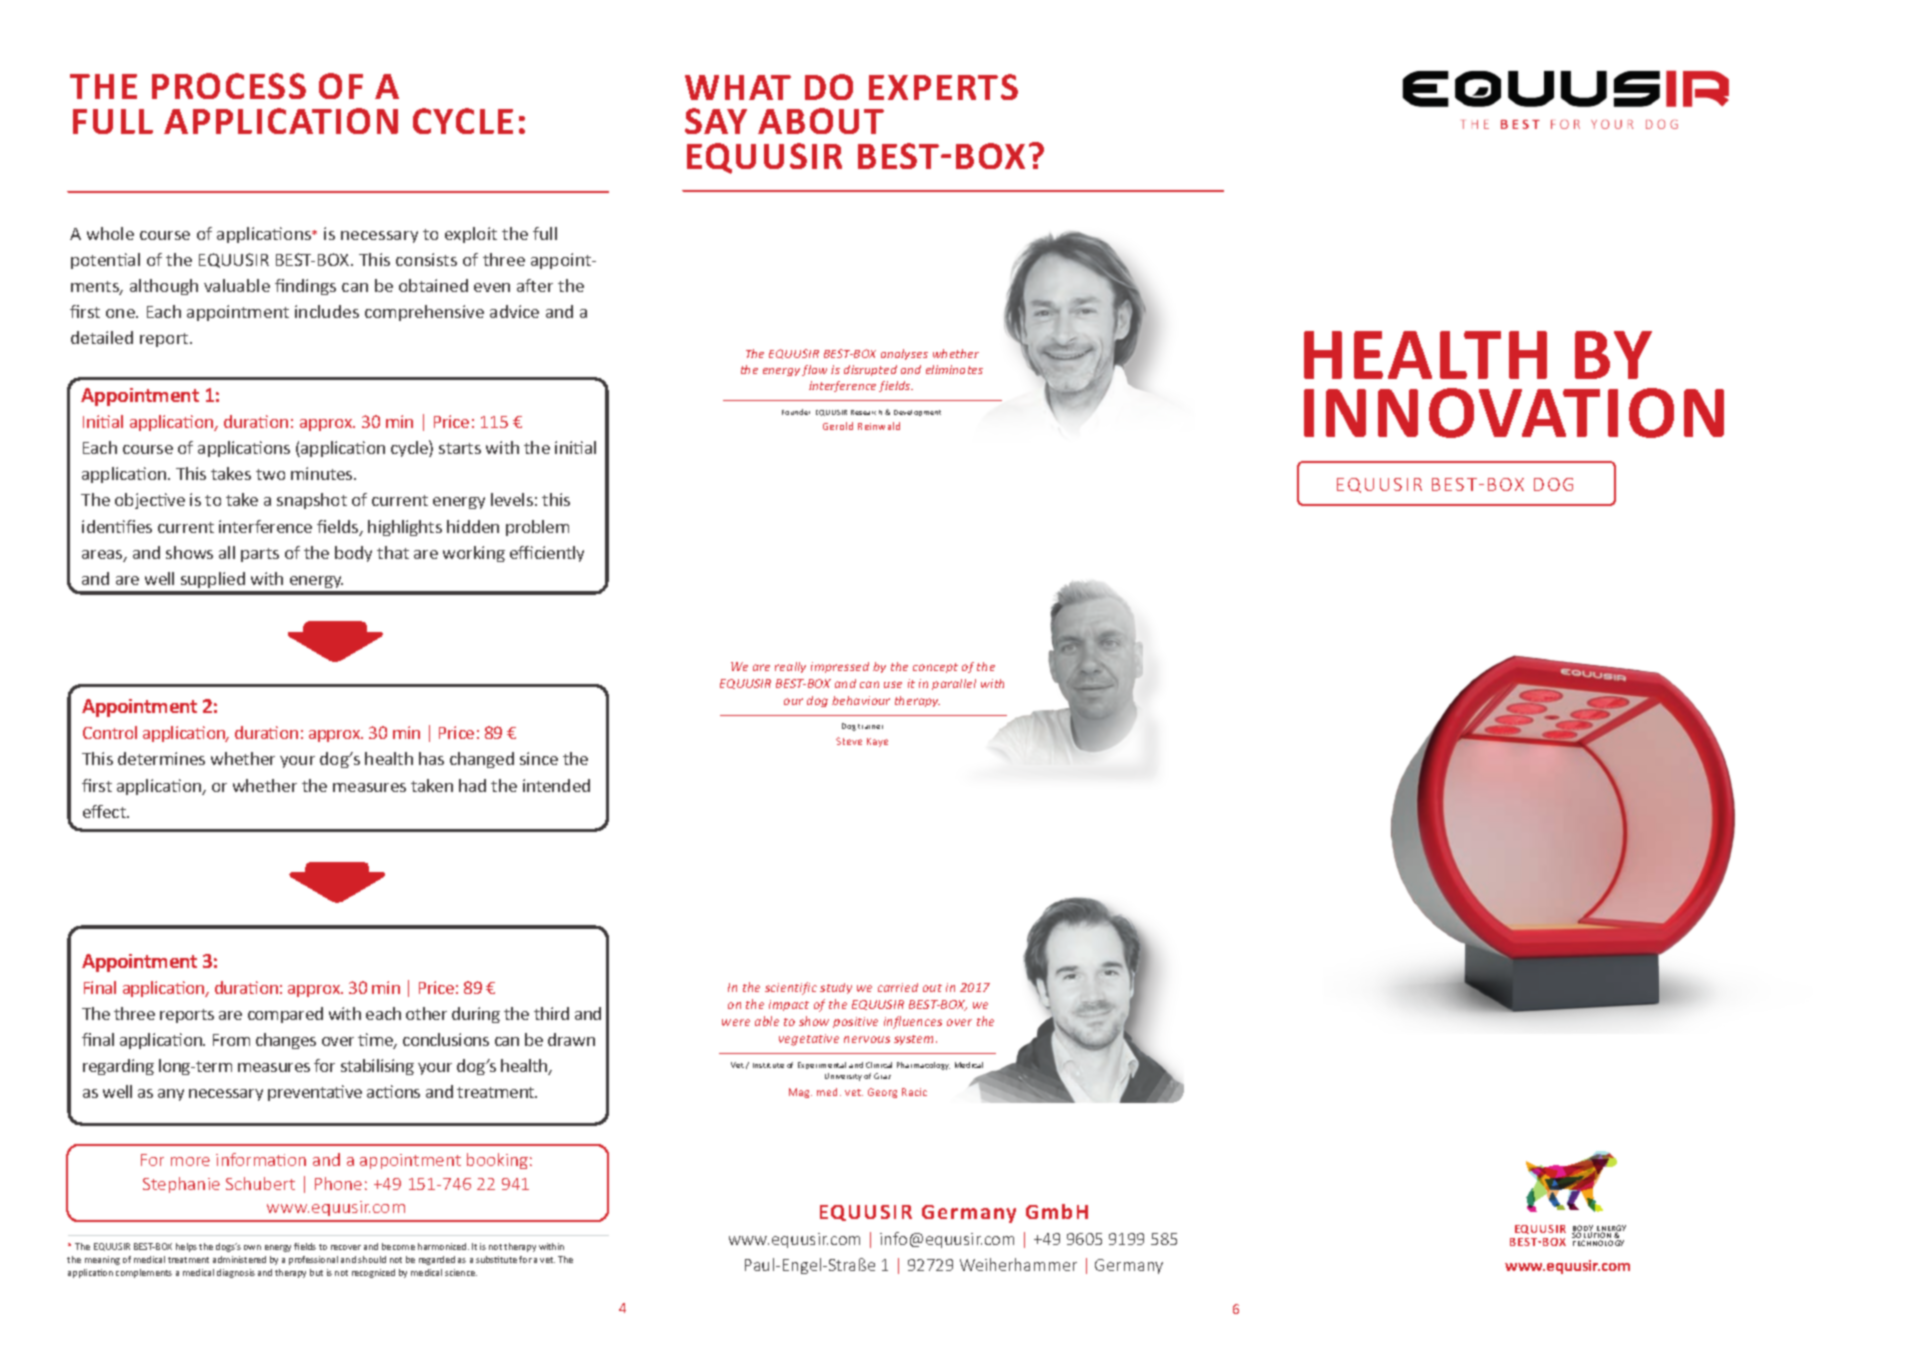 Image resolution: width=1907 pixels, height=1353 pixels. What do you see at coordinates (1598, 1243) in the screenshot?
I see `TECHNOLOGY` at bounding box center [1598, 1243].
